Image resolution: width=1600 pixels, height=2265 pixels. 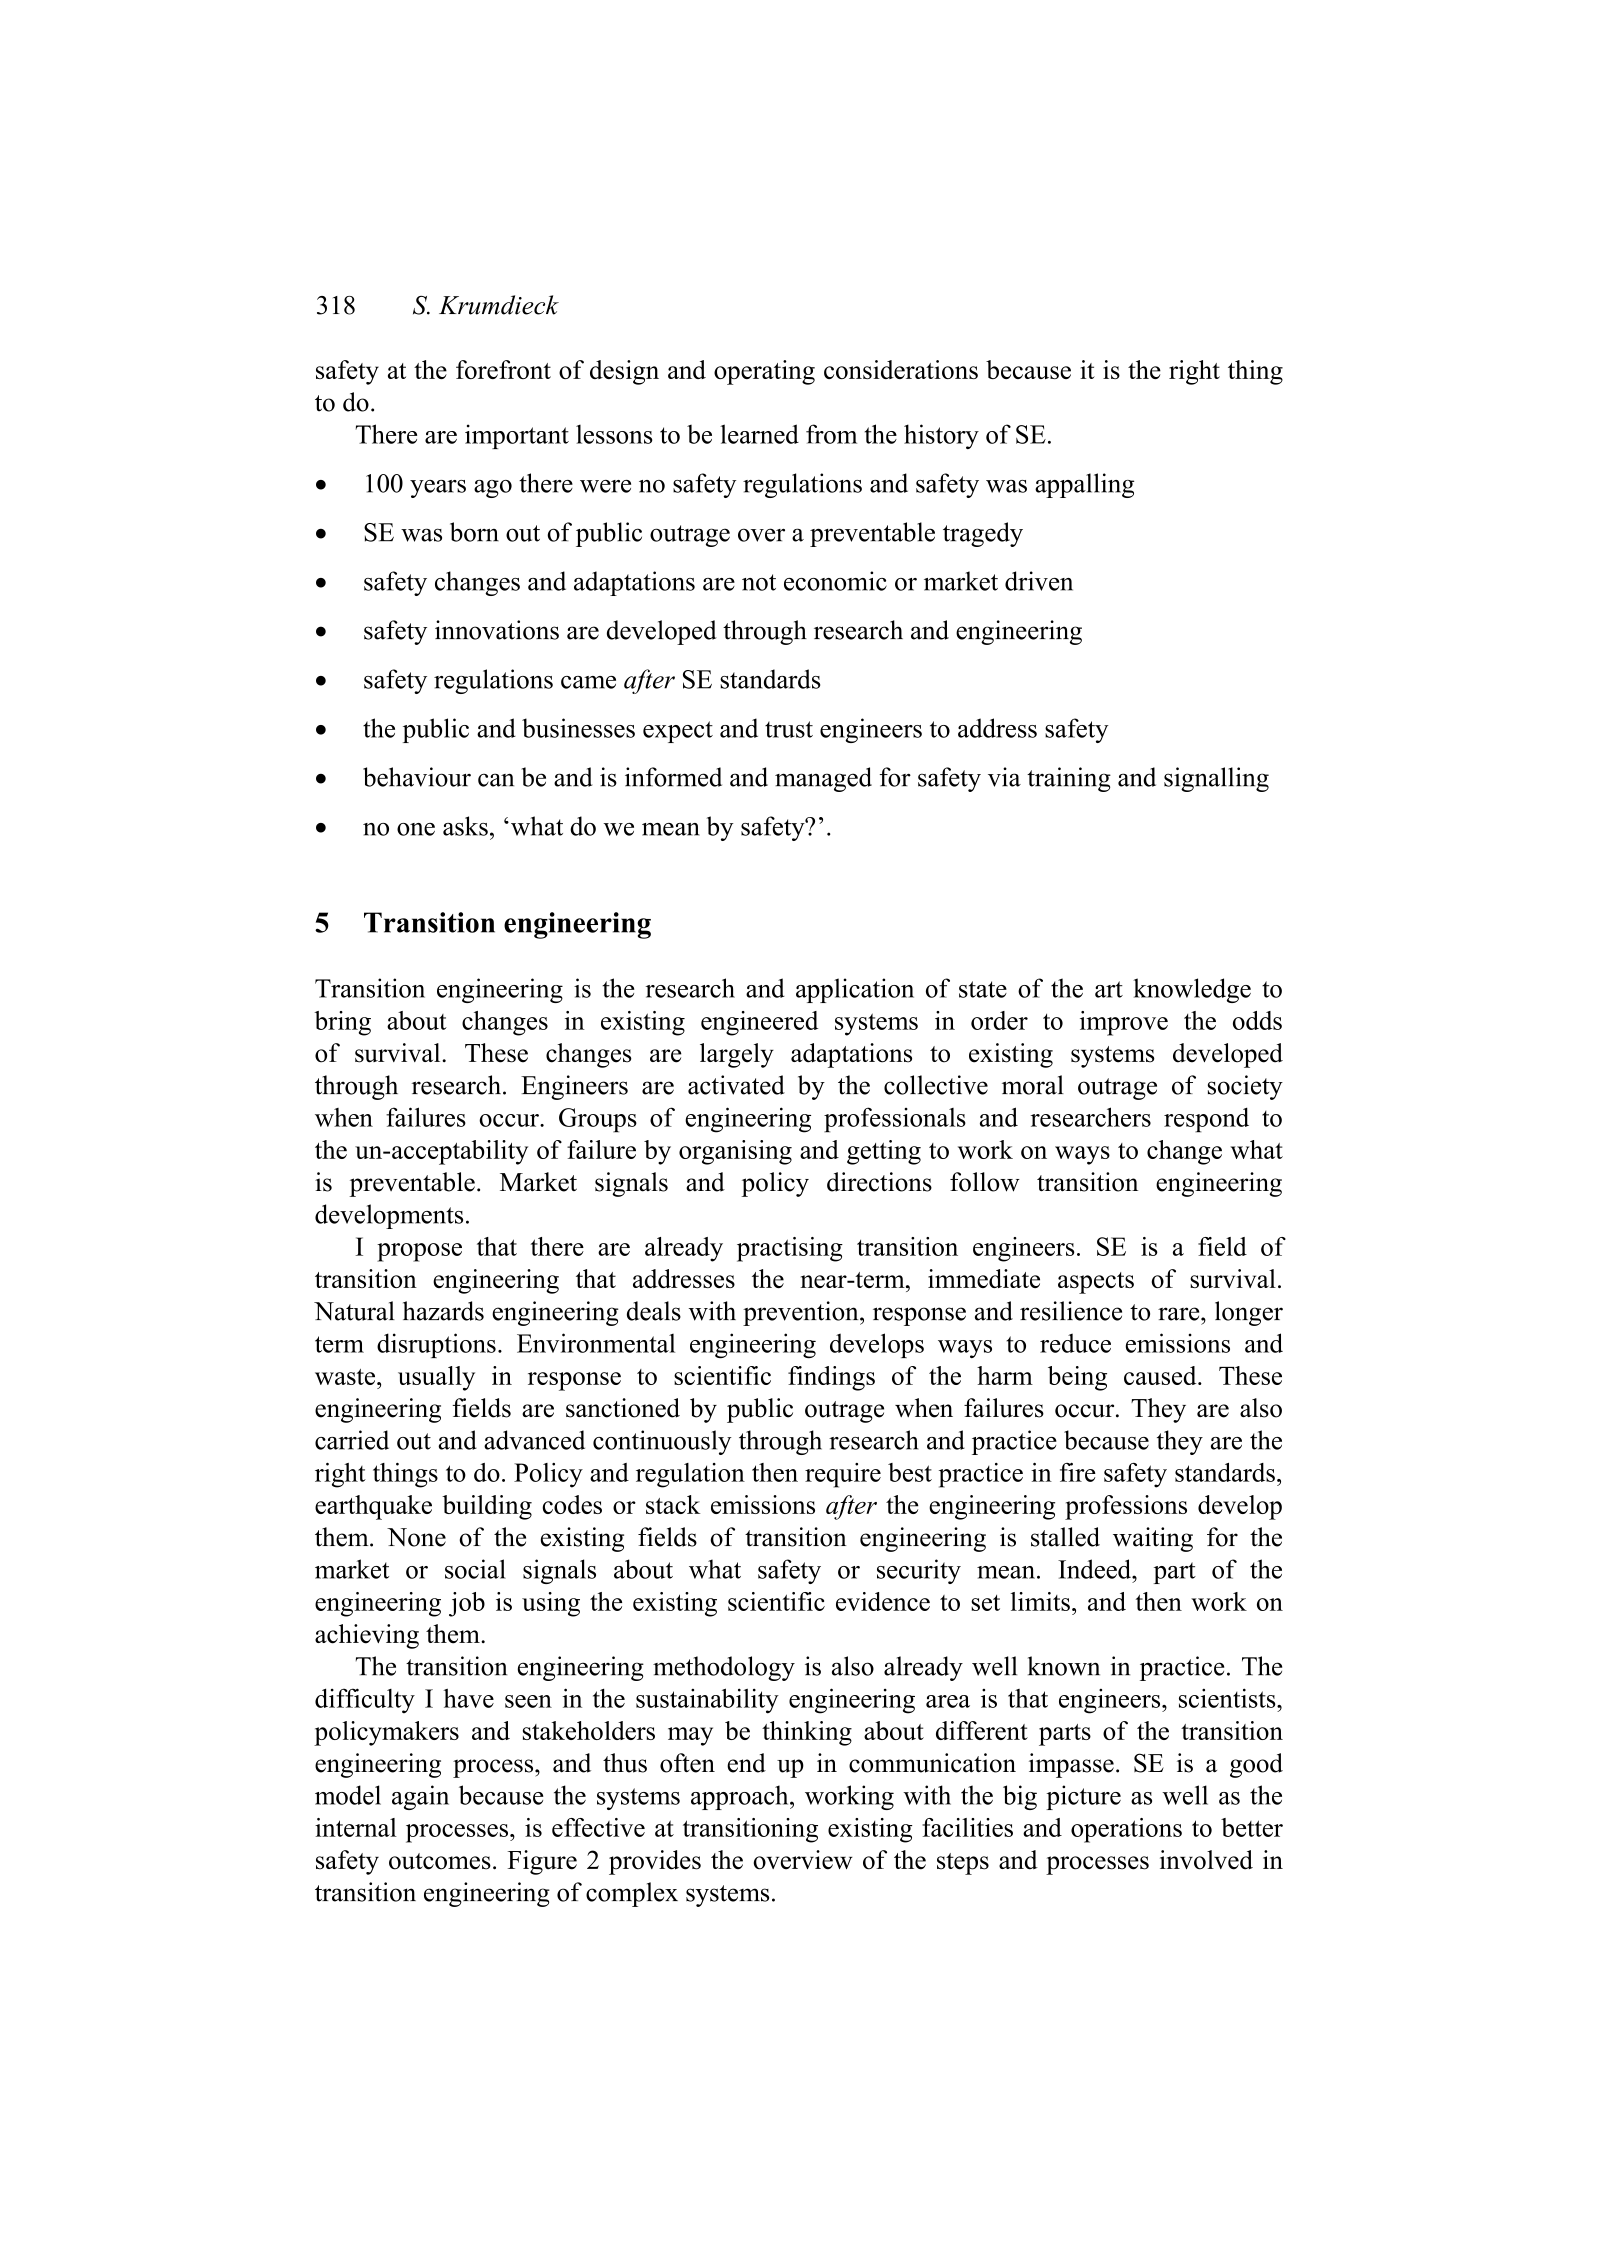 What do you see at coordinates (440, 1861) in the screenshot?
I see `outcomes` at bounding box center [440, 1861].
